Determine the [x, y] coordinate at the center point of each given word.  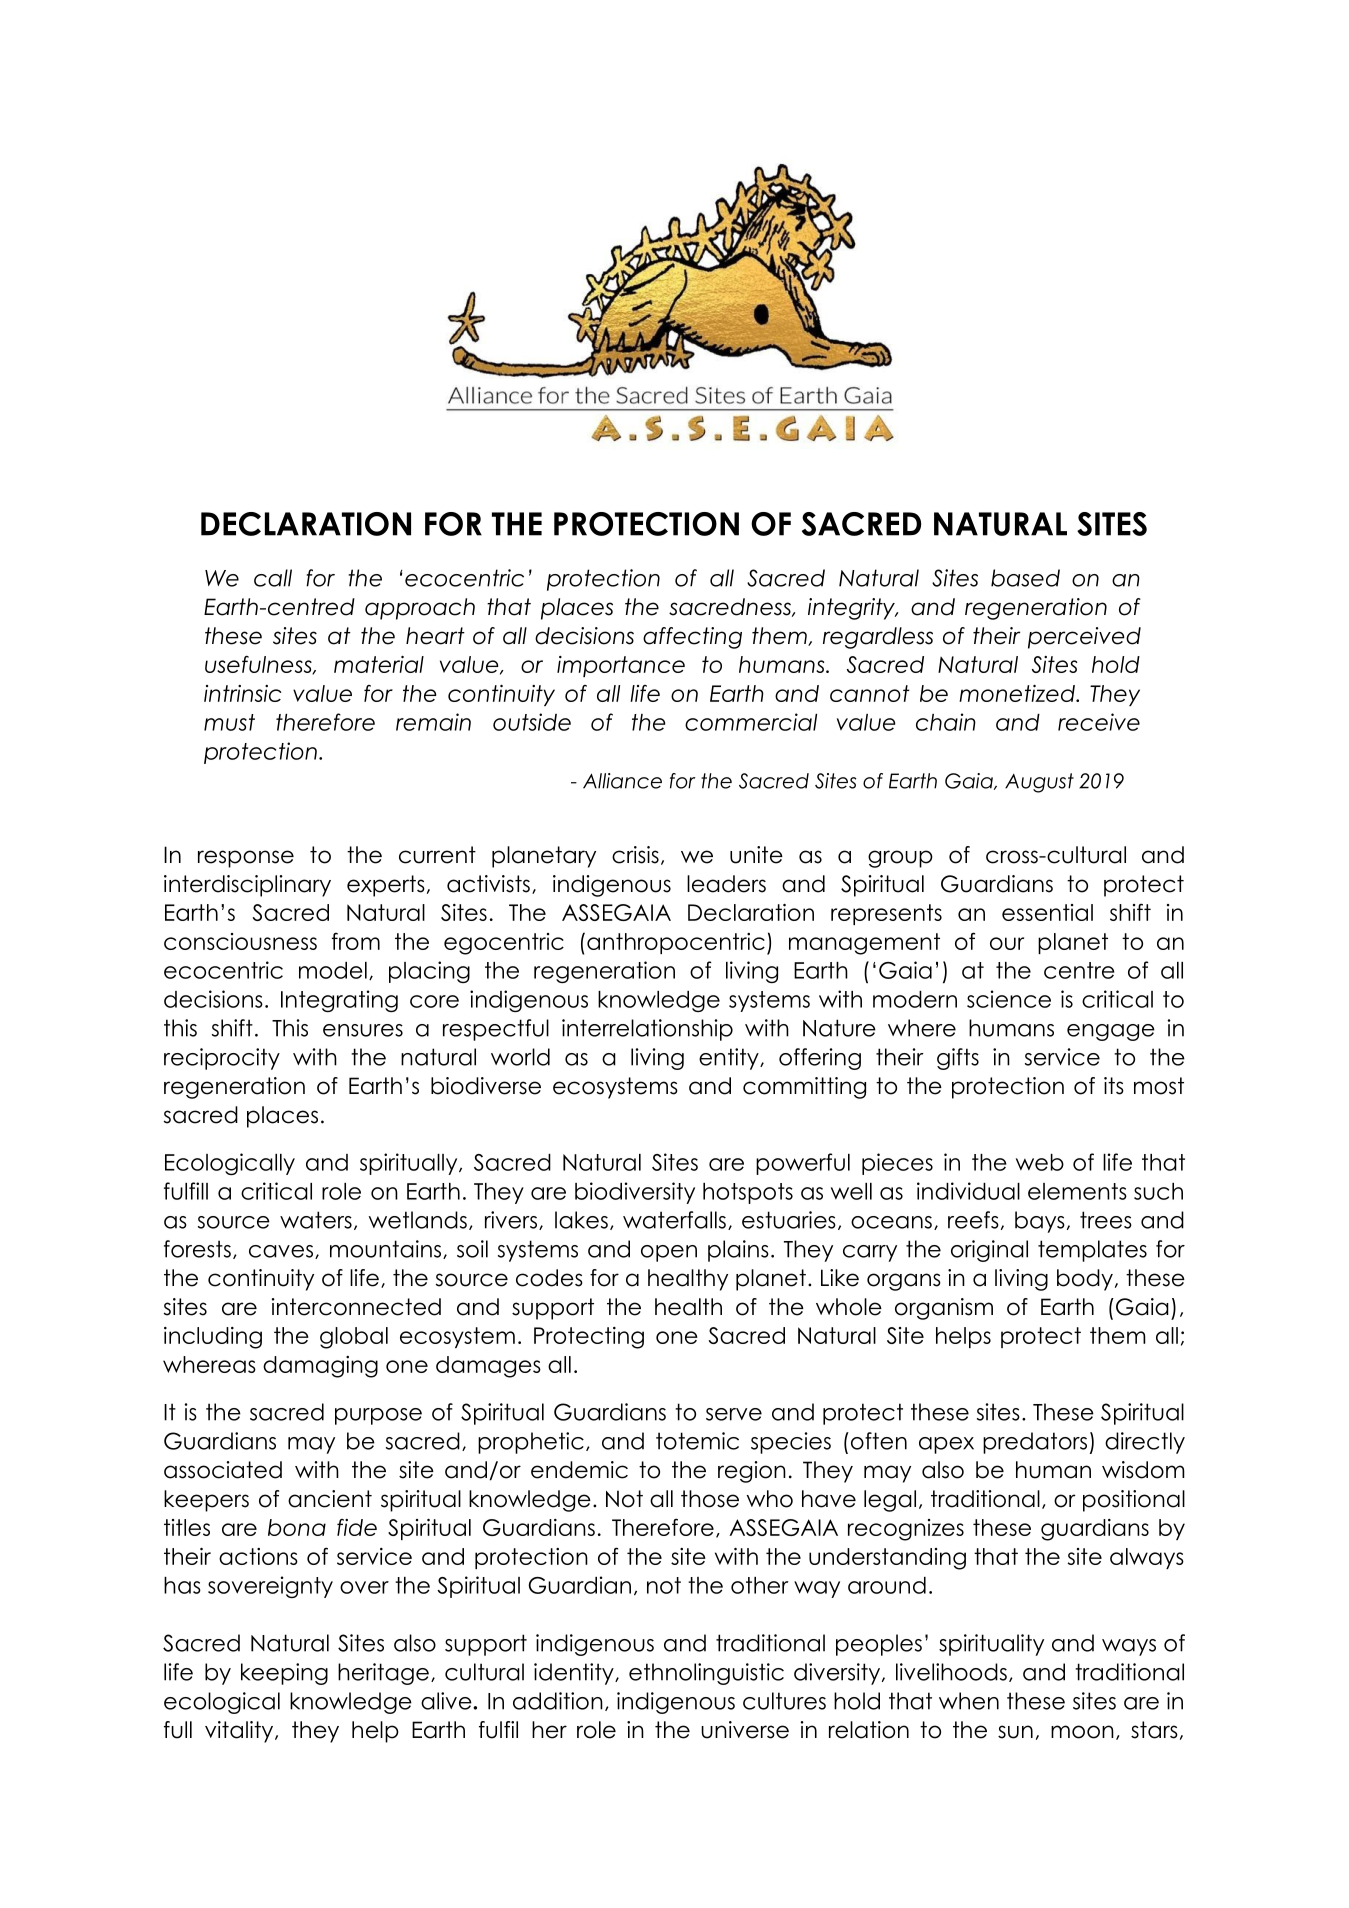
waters [316, 1220]
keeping [284, 1674]
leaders [726, 884]
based [1025, 578]
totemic [697, 1441]
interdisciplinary [247, 886]
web [1040, 1162]
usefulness [259, 665]
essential [1047, 912]
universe [745, 1730]
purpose [378, 1416]
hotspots [748, 1193]
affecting [692, 638]
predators [1035, 1443]
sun [1015, 1732]
